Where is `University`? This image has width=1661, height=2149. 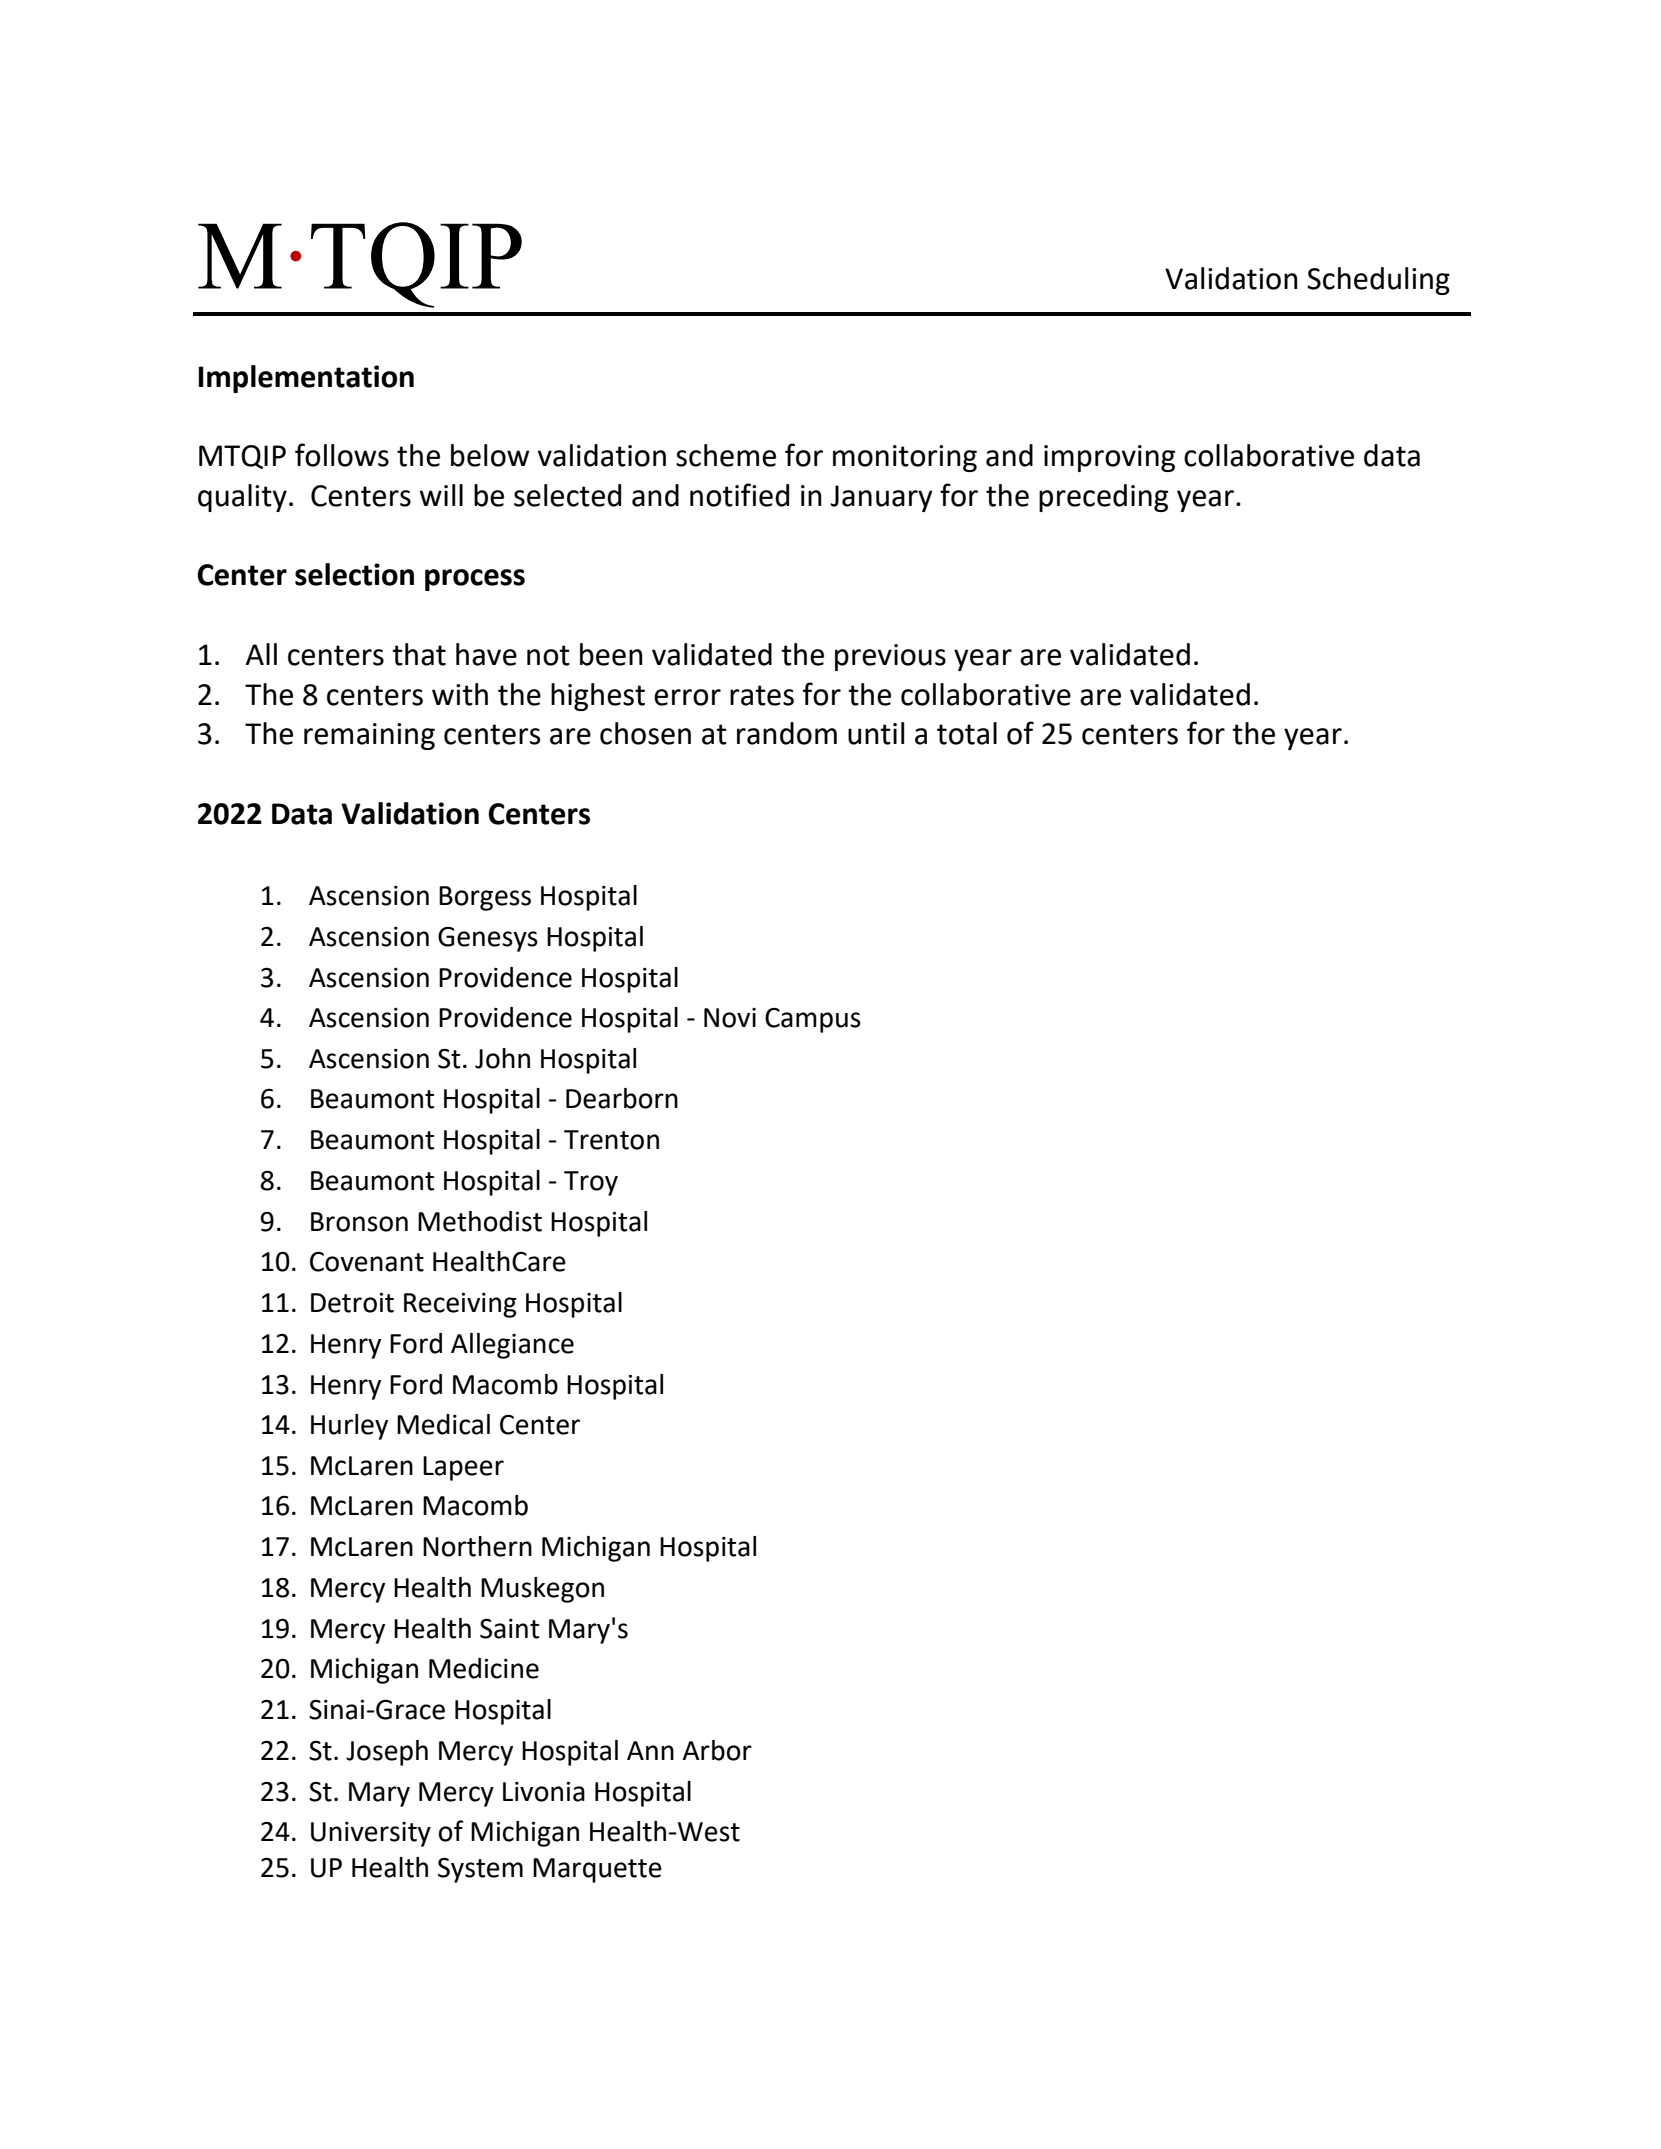
University is located at coordinates (371, 1834).
